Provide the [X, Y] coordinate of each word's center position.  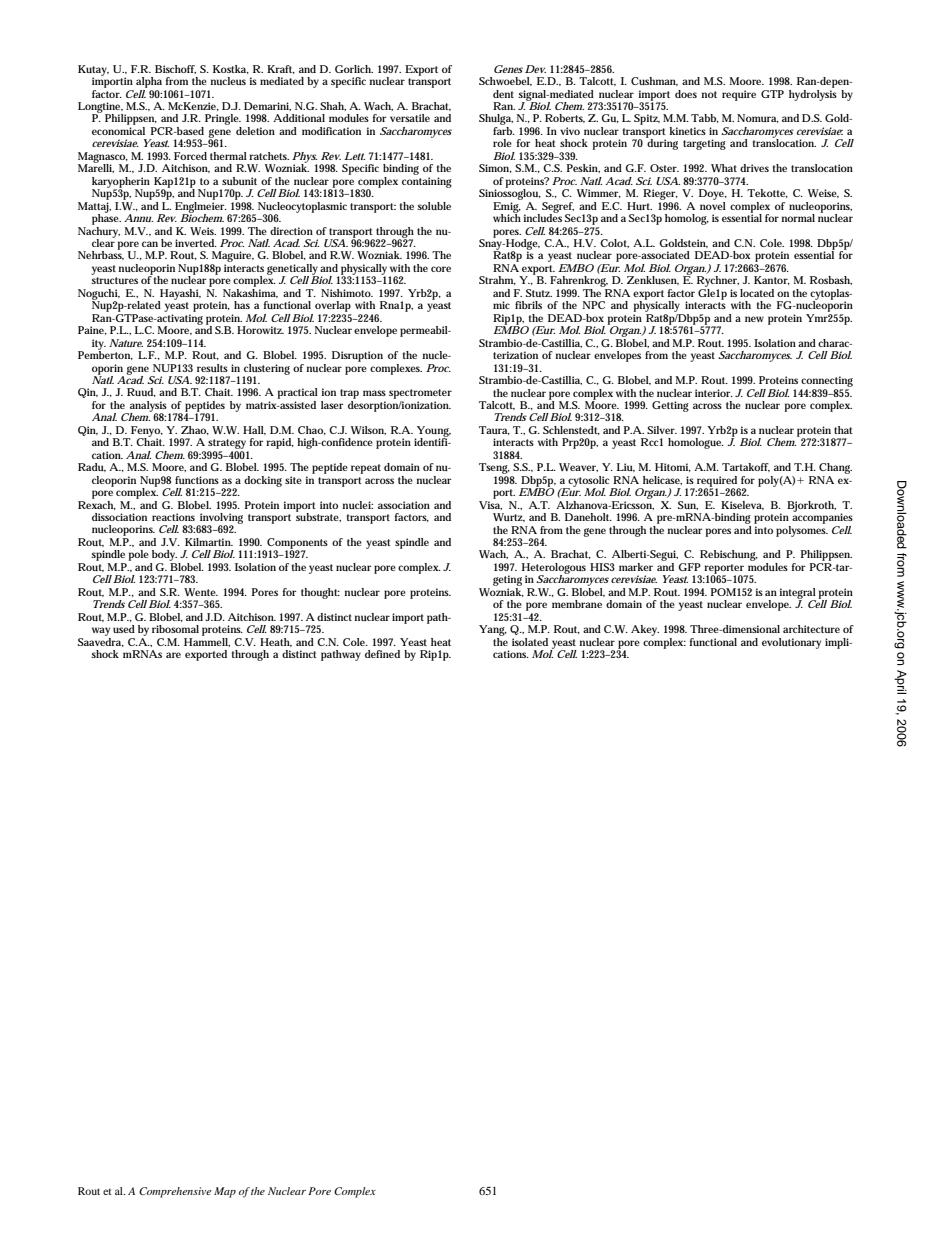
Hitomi [673, 467]
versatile [410, 118]
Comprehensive [175, 1192]
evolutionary [791, 643]
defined [382, 654]
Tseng [494, 468]
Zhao [195, 430]
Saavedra [101, 641]
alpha [149, 82]
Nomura [758, 118]
